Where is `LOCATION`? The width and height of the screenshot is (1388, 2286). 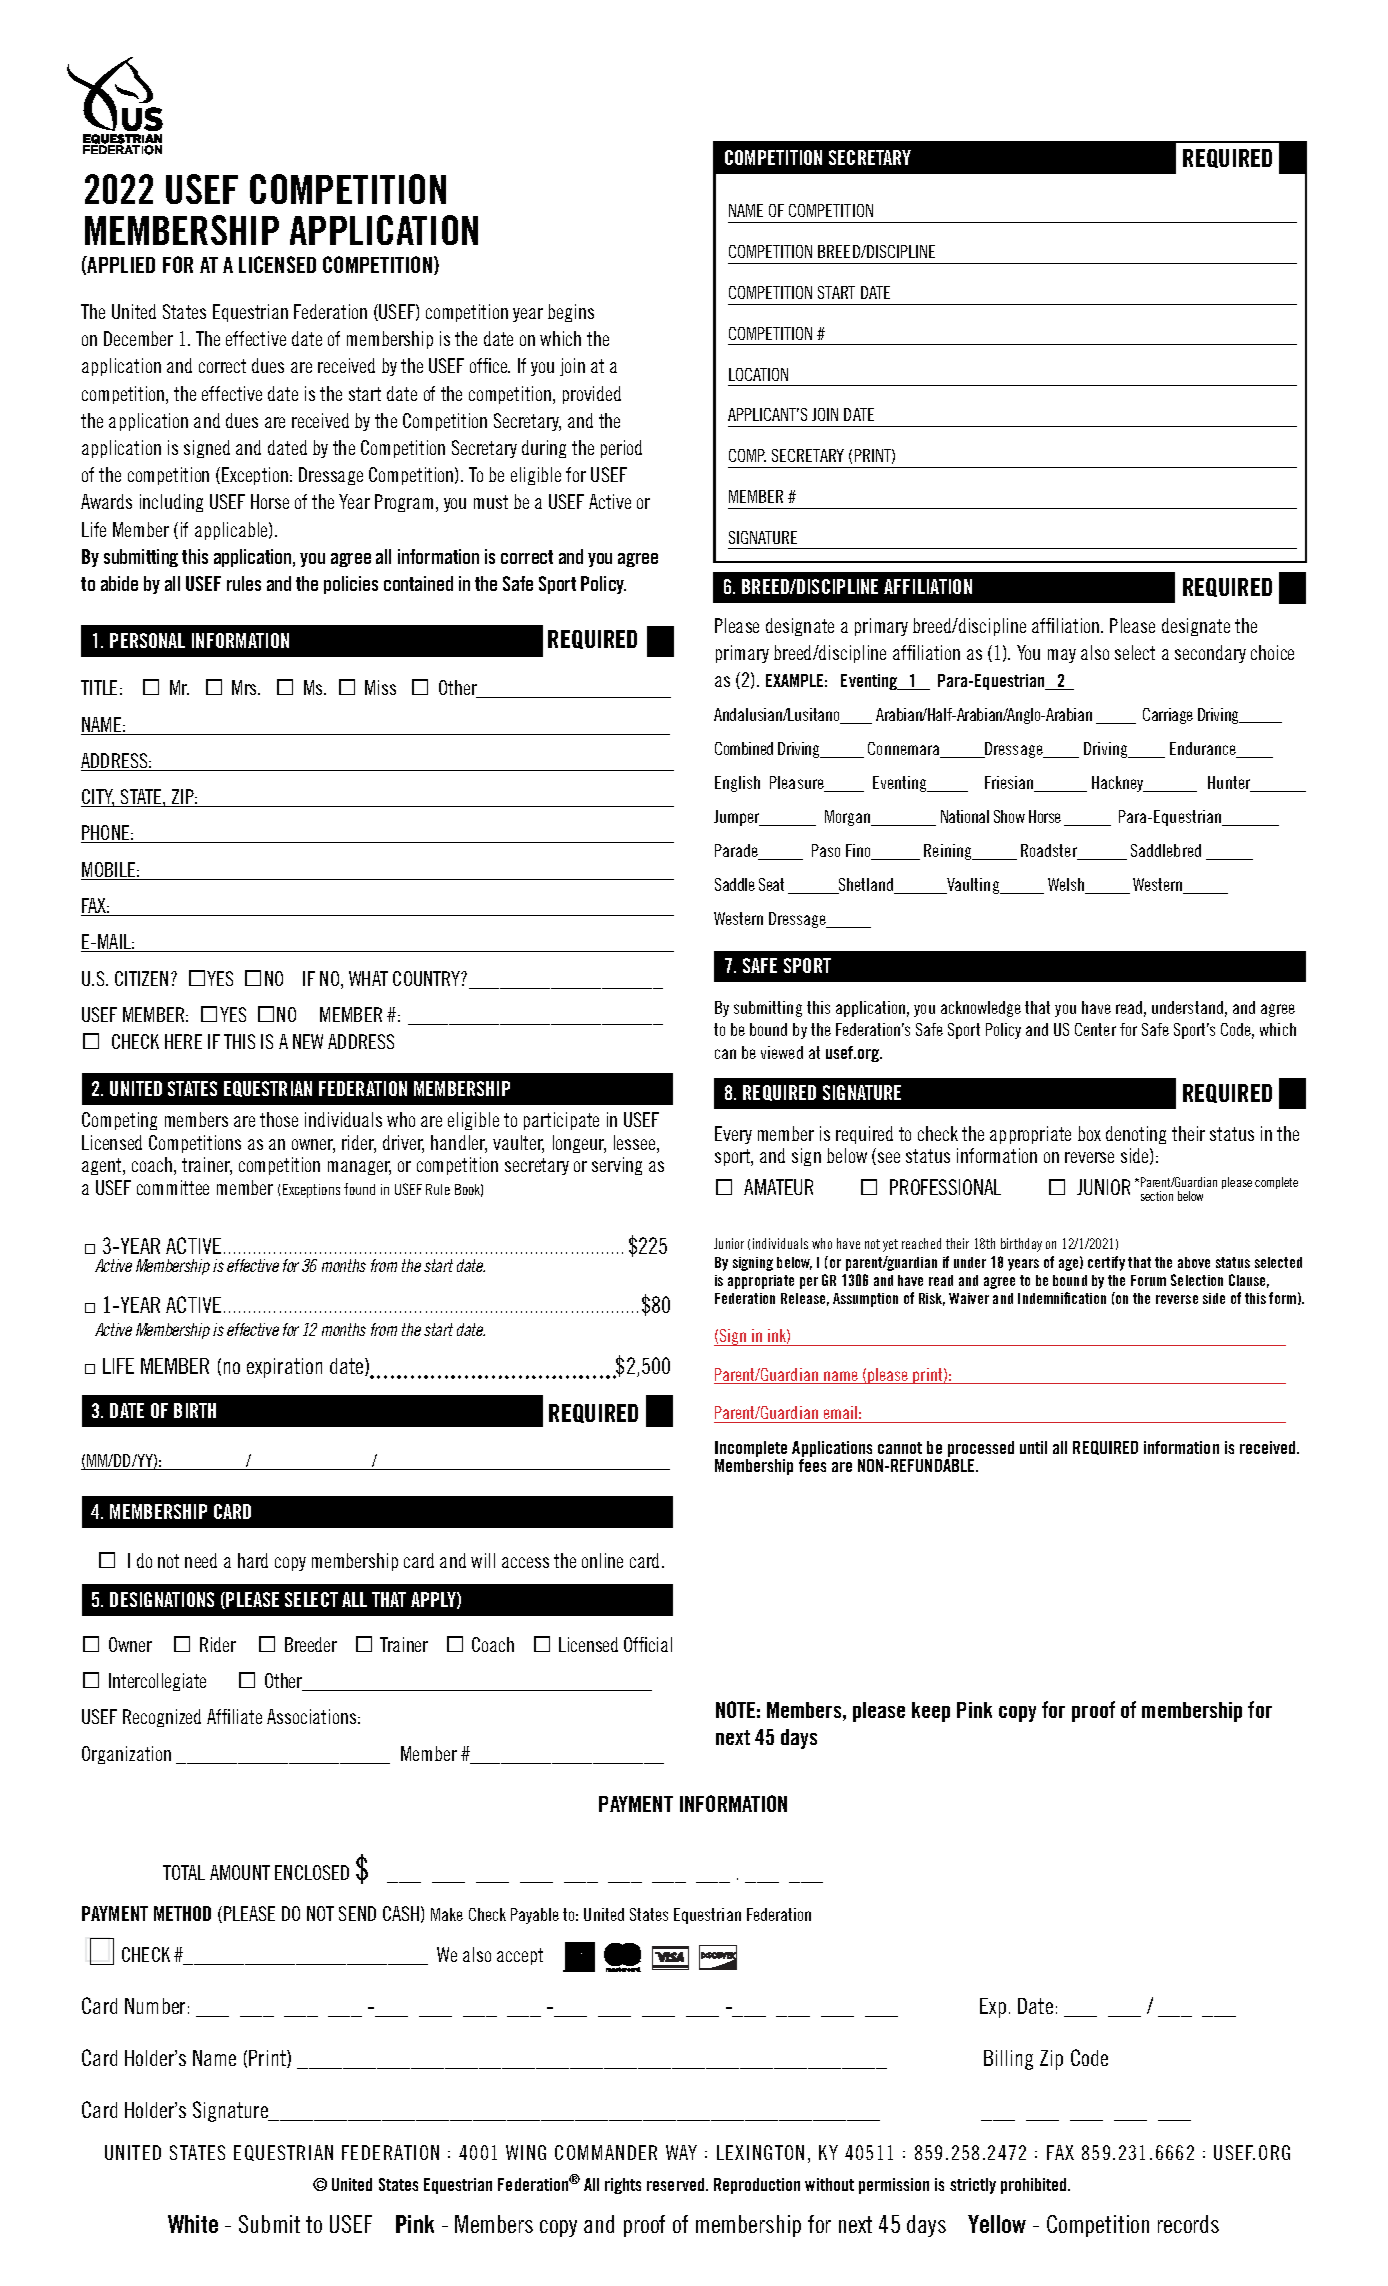 LOCATION is located at coordinates (758, 374).
